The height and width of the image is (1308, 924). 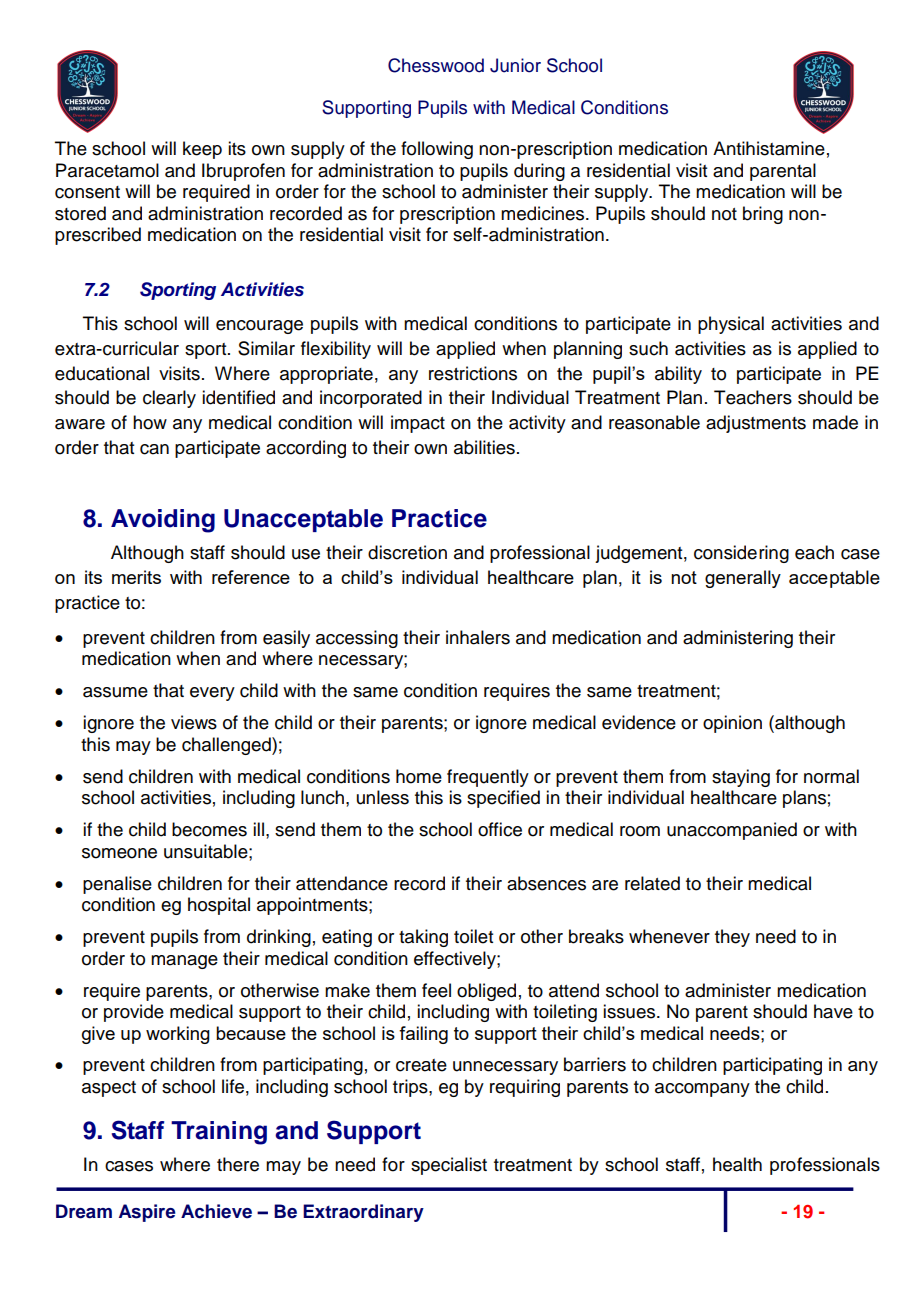 What do you see at coordinates (769, 148) in the image?
I see `Antihistamine` at bounding box center [769, 148].
